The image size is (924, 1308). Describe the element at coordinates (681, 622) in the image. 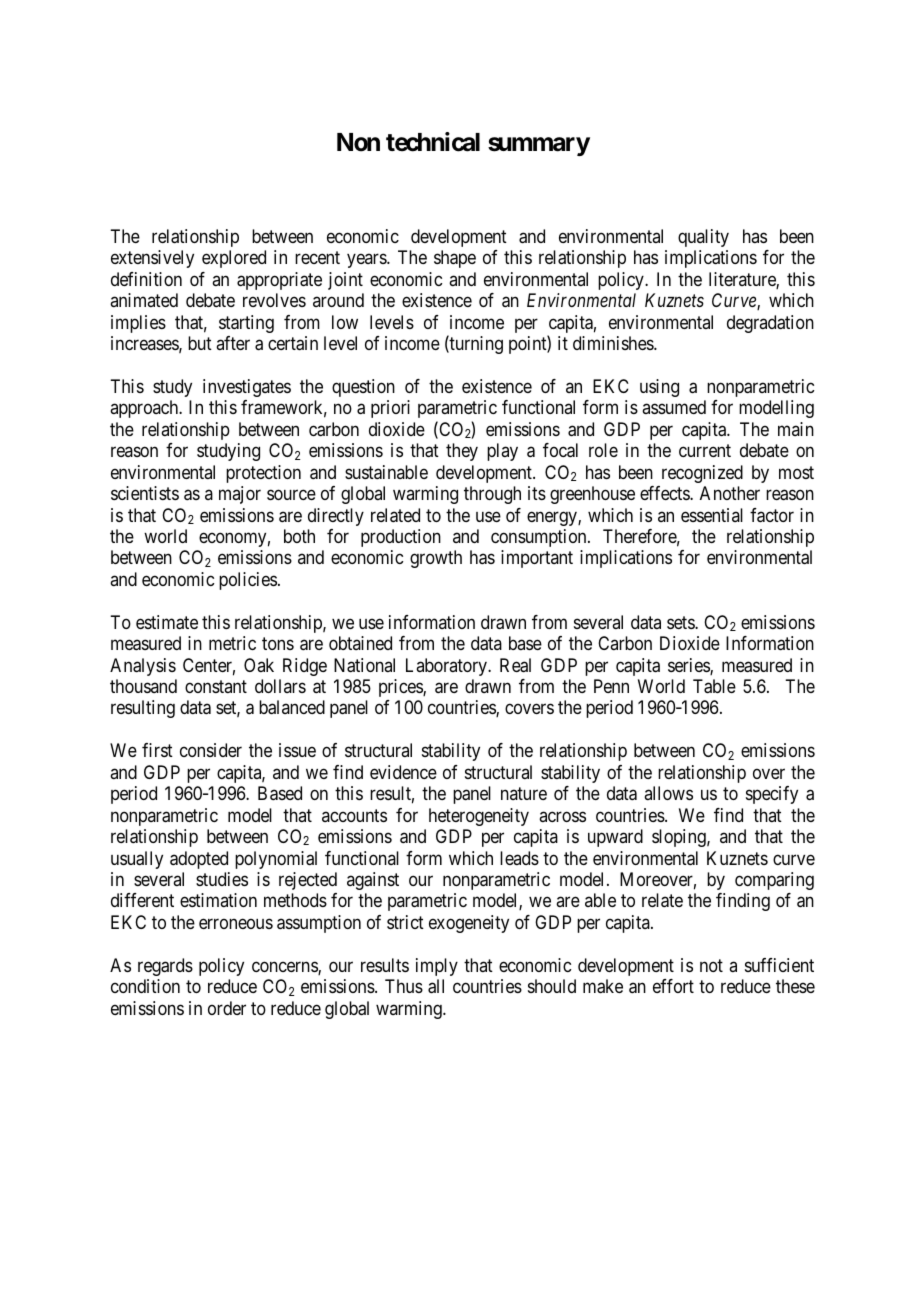

I see `sets` at that location.
